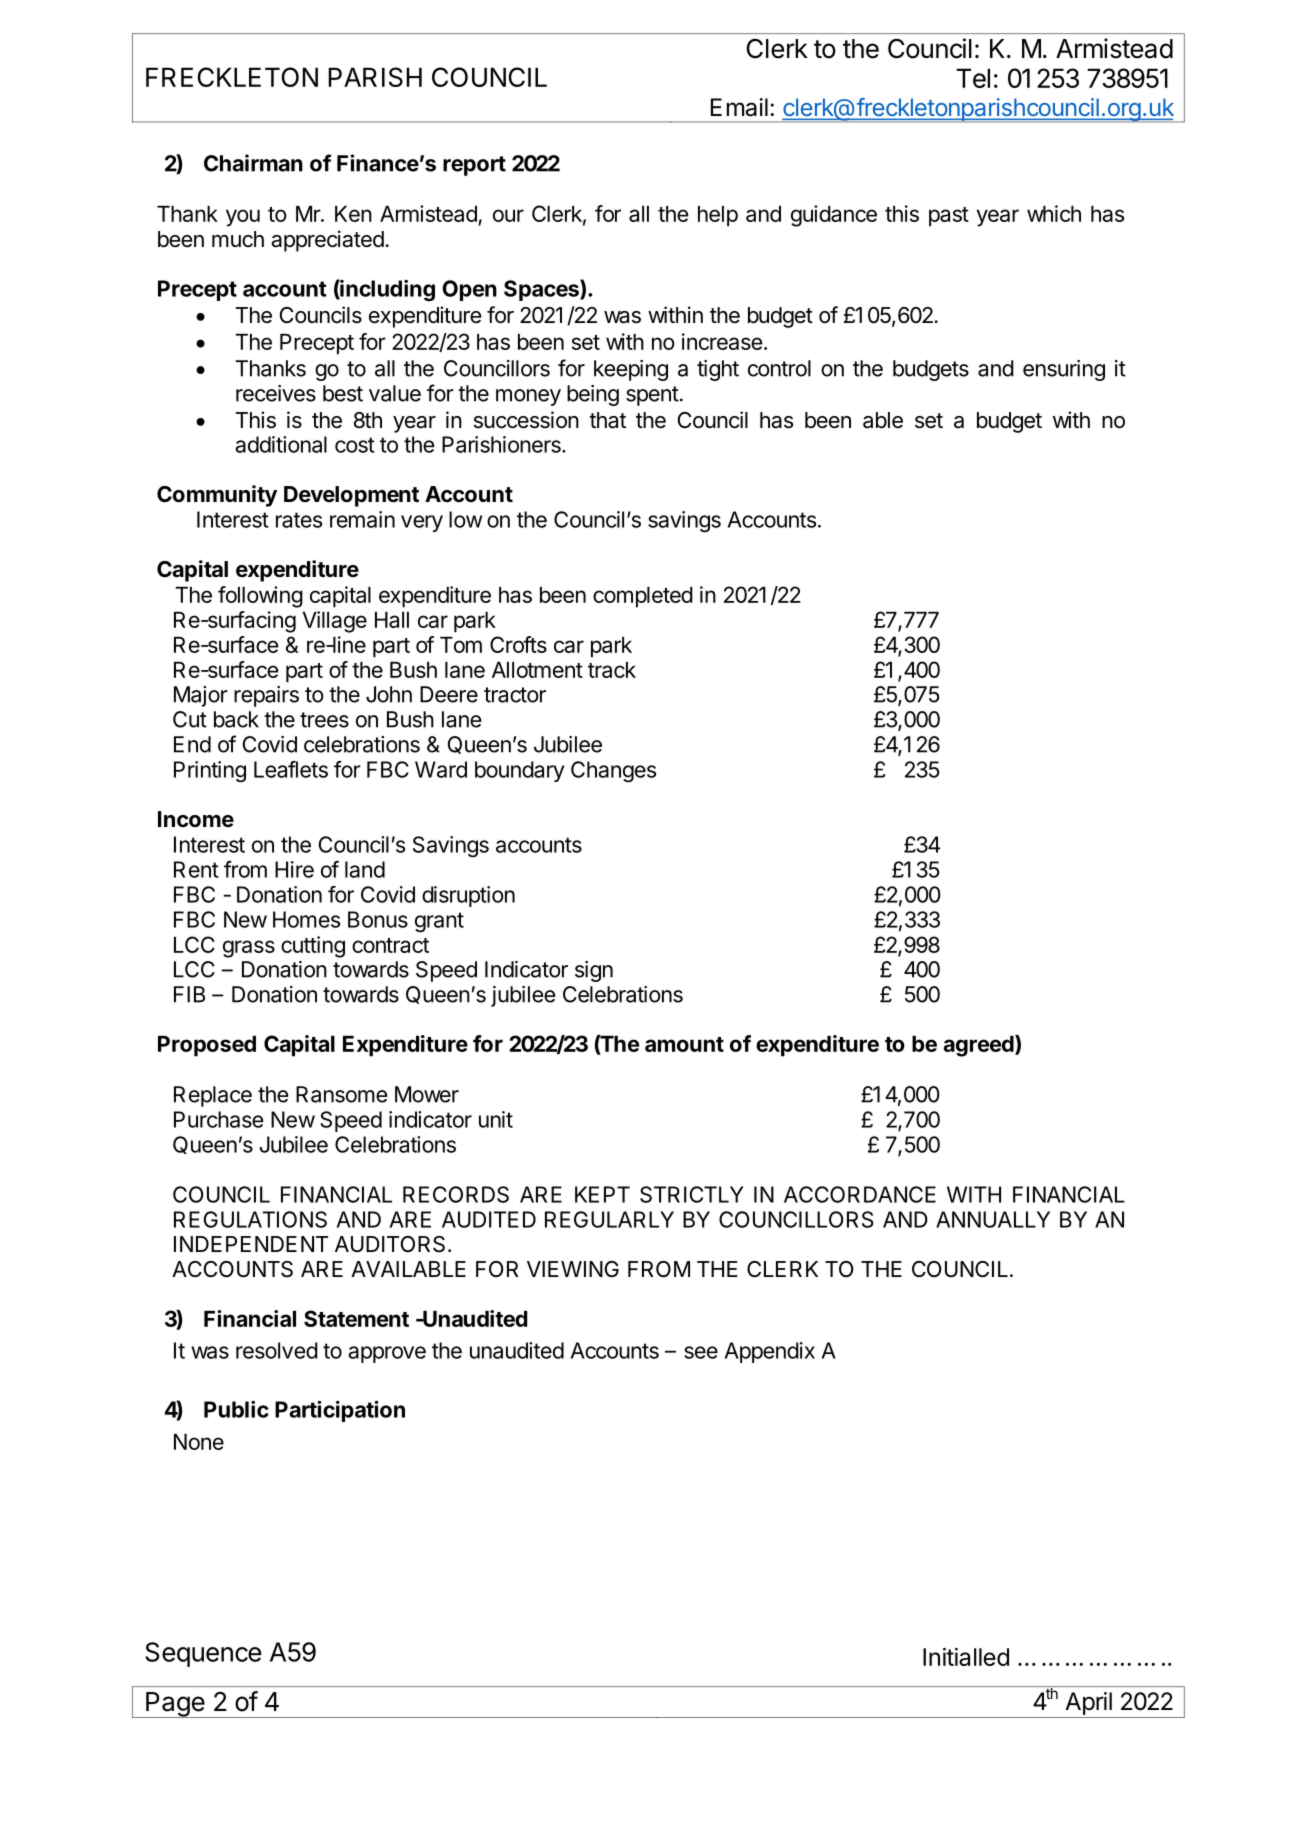 This screenshot has width=1293, height=1830. What do you see at coordinates (973, 78) in the screenshot?
I see `Tel` at bounding box center [973, 78].
